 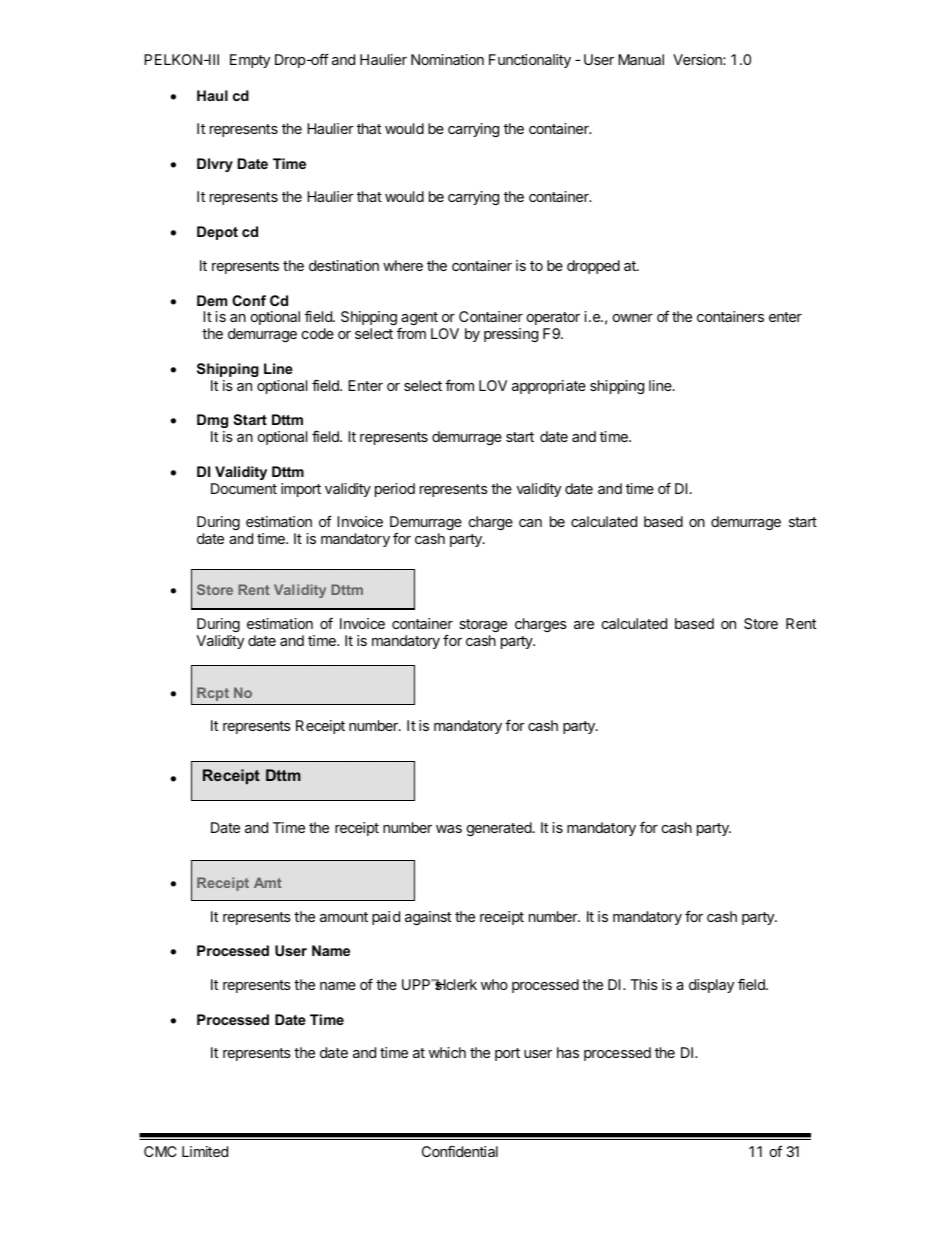 I want to click on Manual, so click(x=641, y=59).
